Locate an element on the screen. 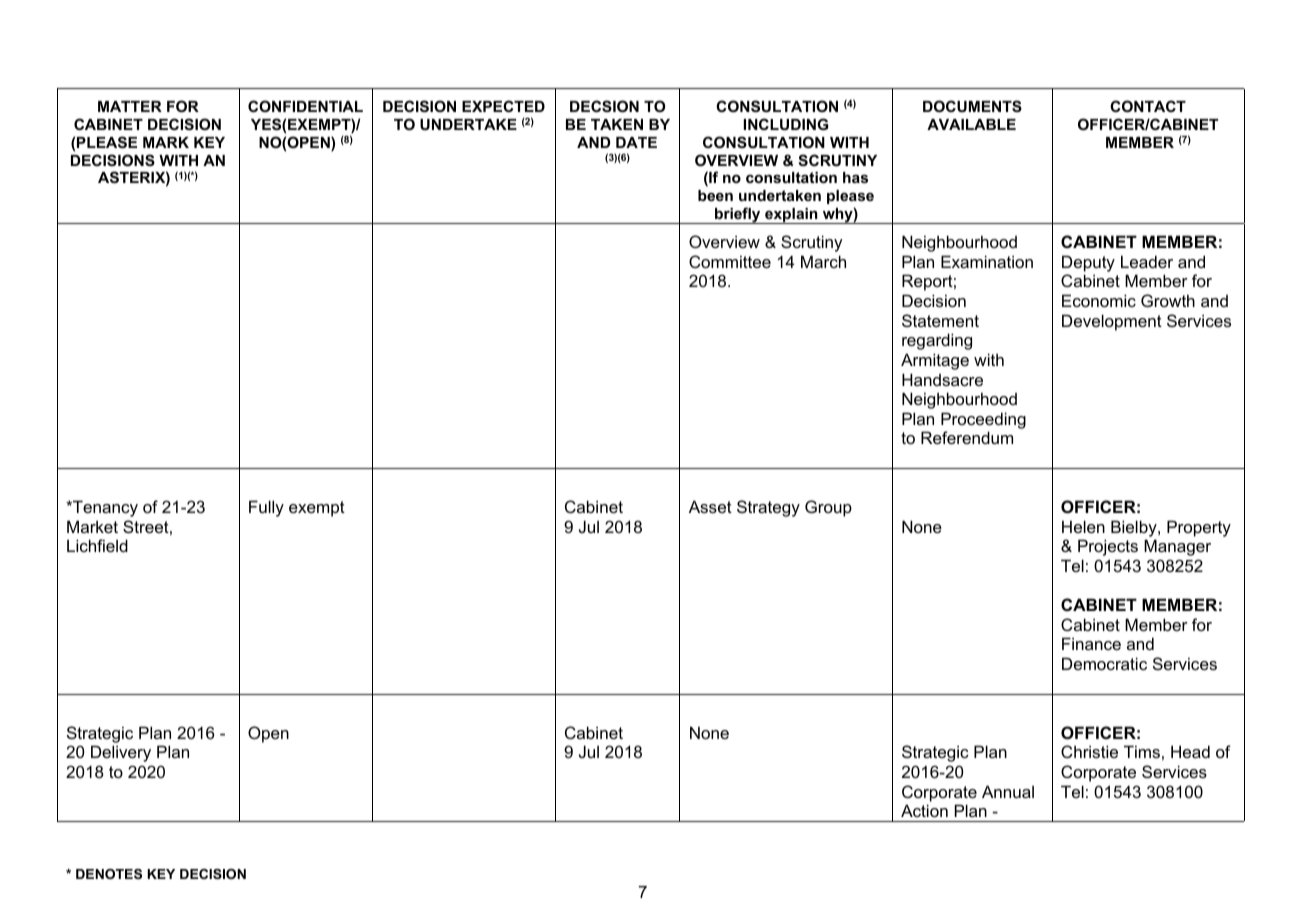 Image resolution: width=1308 pixels, height=924 pixels. Tenancy is located at coordinates (104, 508).
